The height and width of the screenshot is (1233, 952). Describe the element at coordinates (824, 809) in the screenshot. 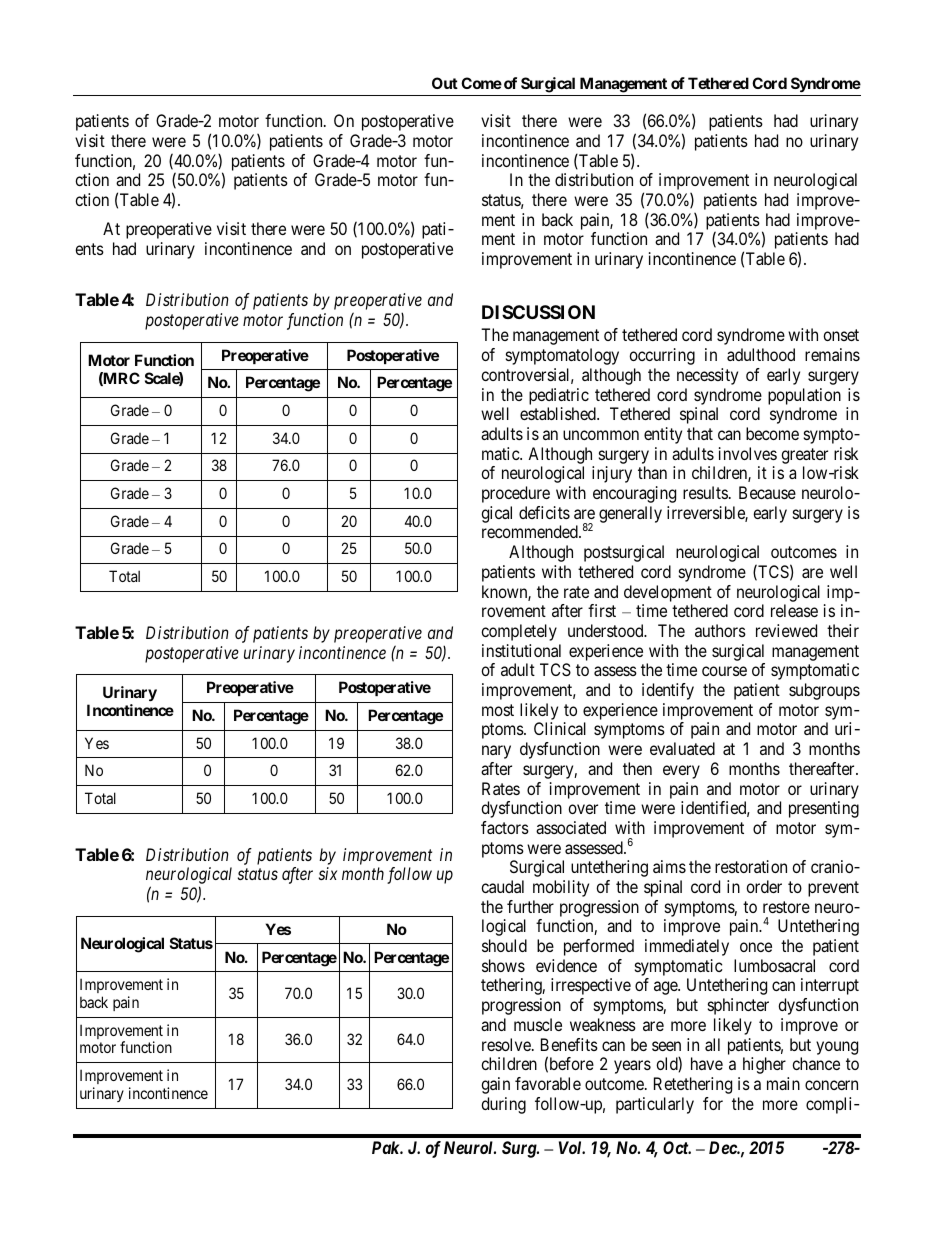

I see `presenting` at that location.
